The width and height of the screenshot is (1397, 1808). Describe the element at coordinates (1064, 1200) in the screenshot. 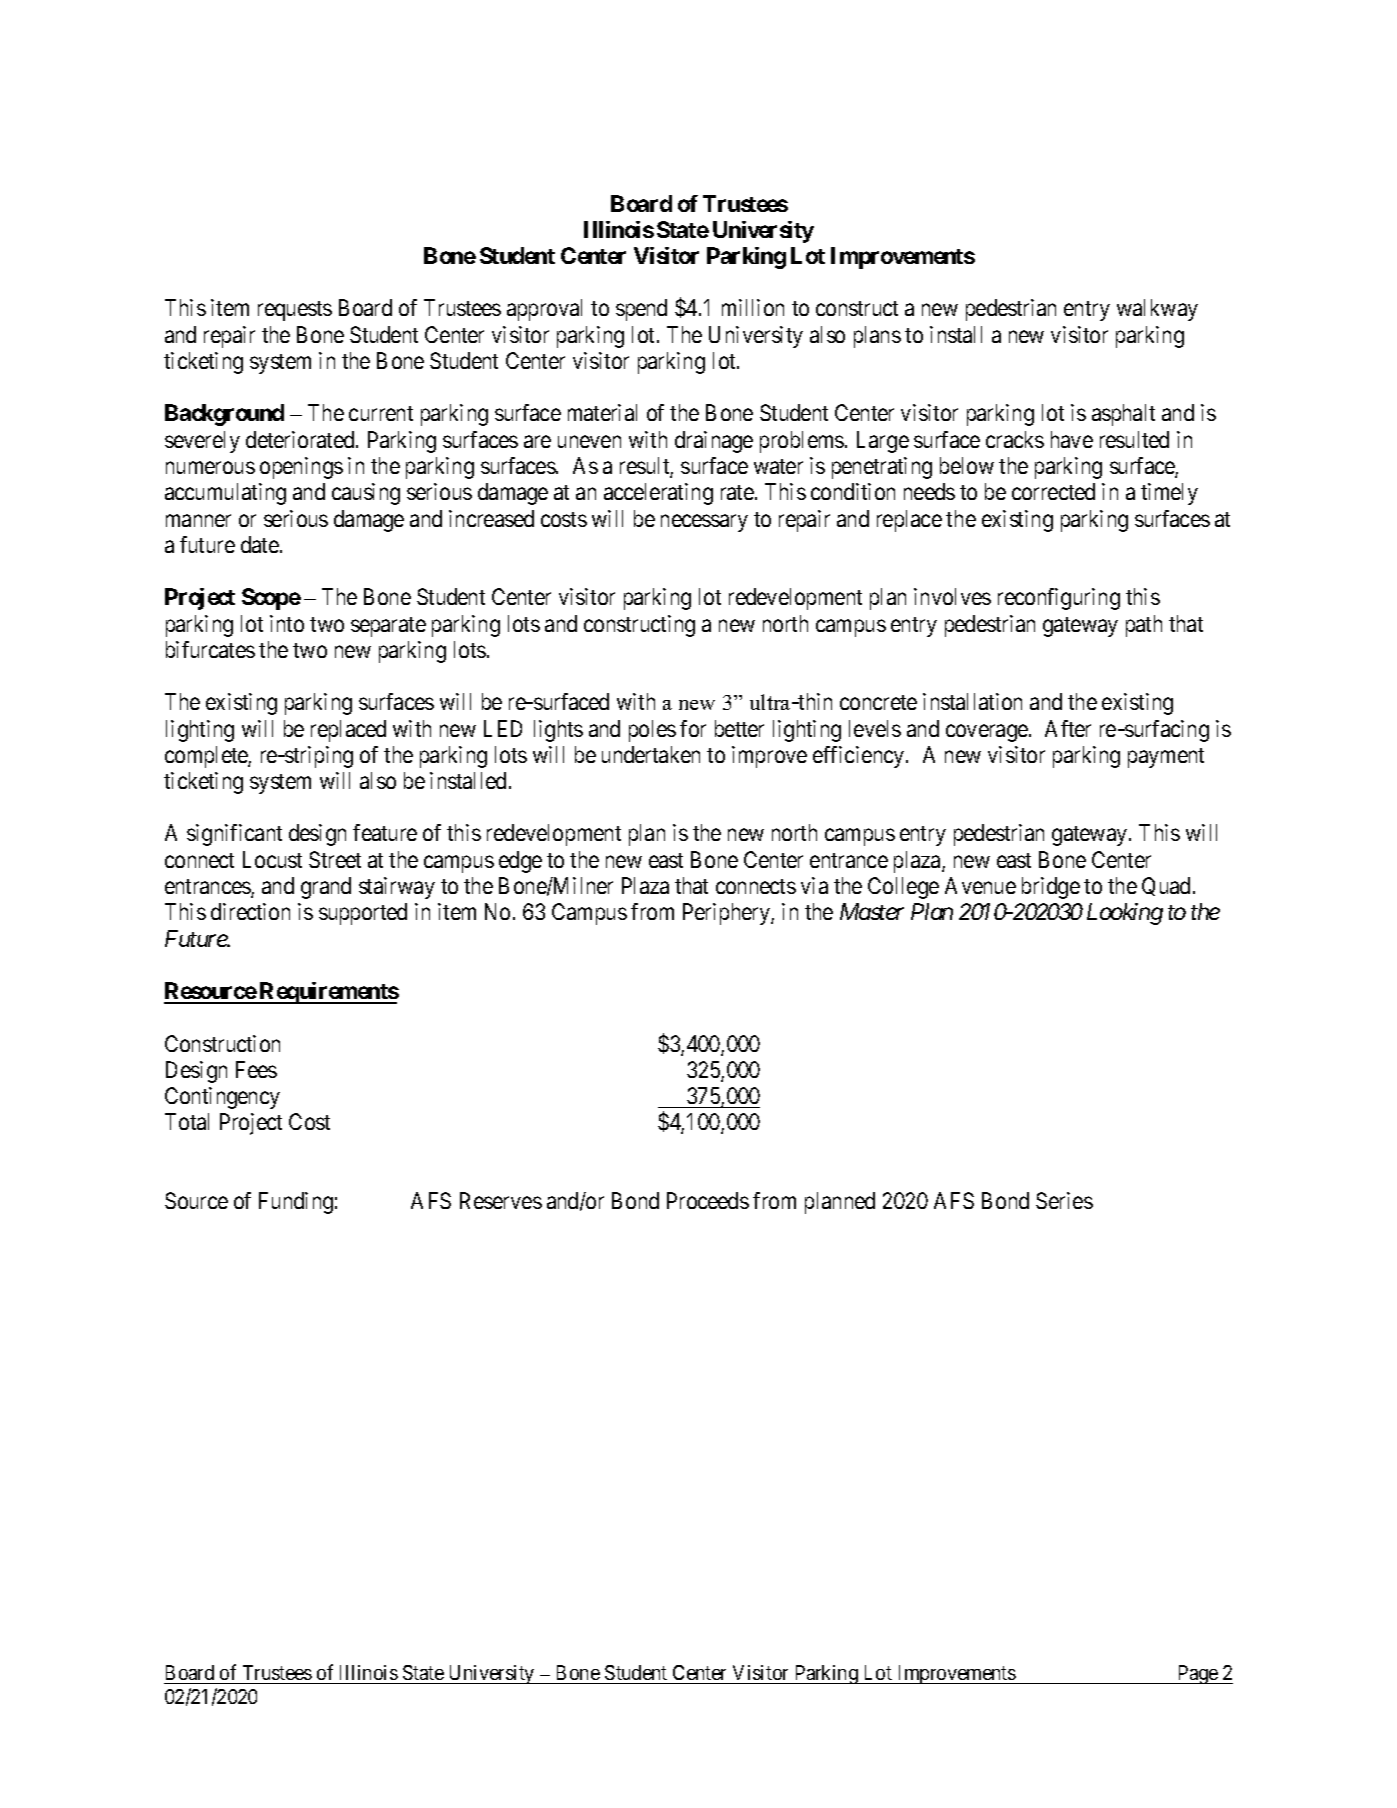

I see `Series` at that location.
